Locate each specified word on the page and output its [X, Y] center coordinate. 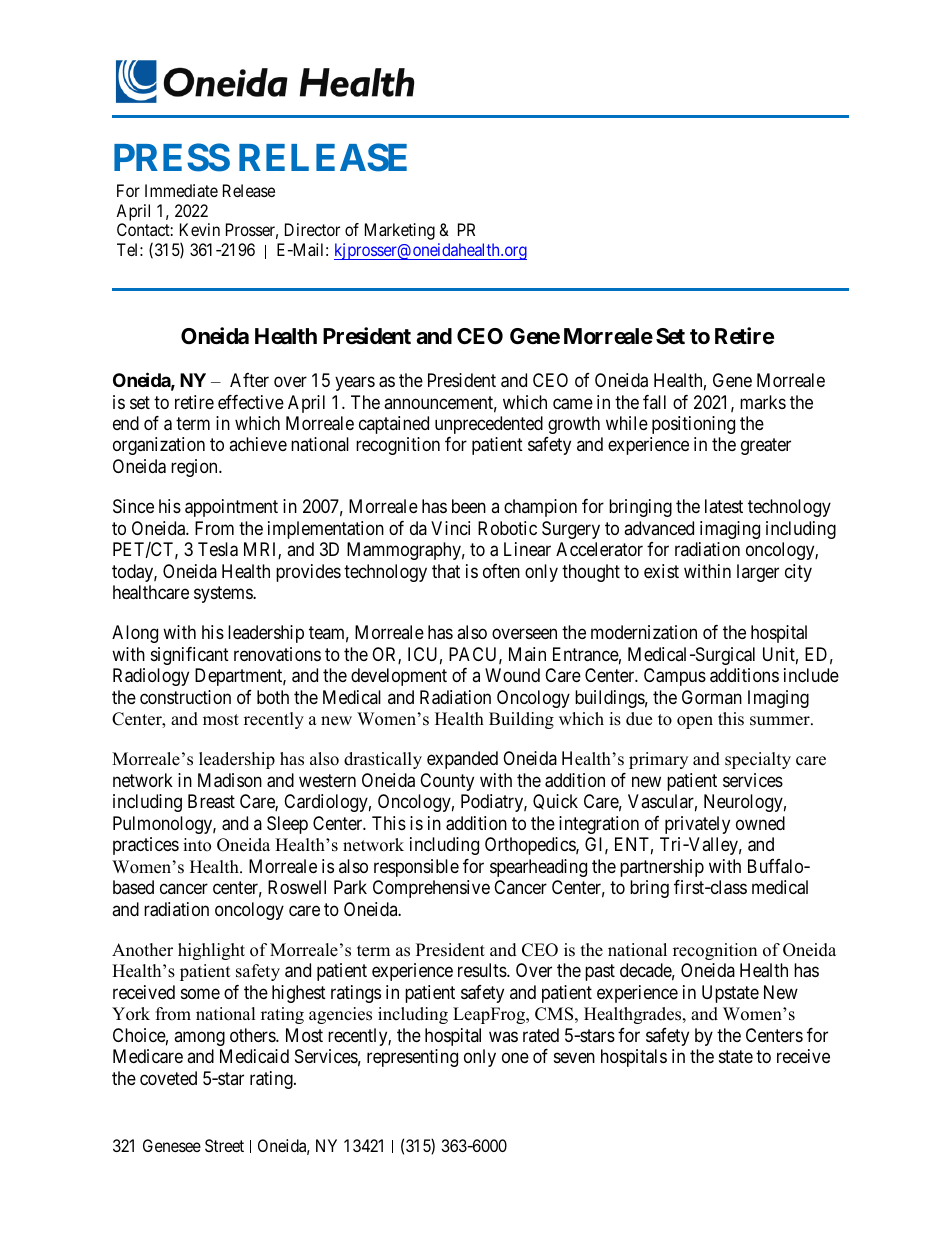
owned [760, 823]
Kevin [200, 229]
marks [763, 402]
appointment [231, 508]
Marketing [400, 231]
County [447, 782]
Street [224, 1145]
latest [724, 506]
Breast [211, 801]
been [469, 506]
